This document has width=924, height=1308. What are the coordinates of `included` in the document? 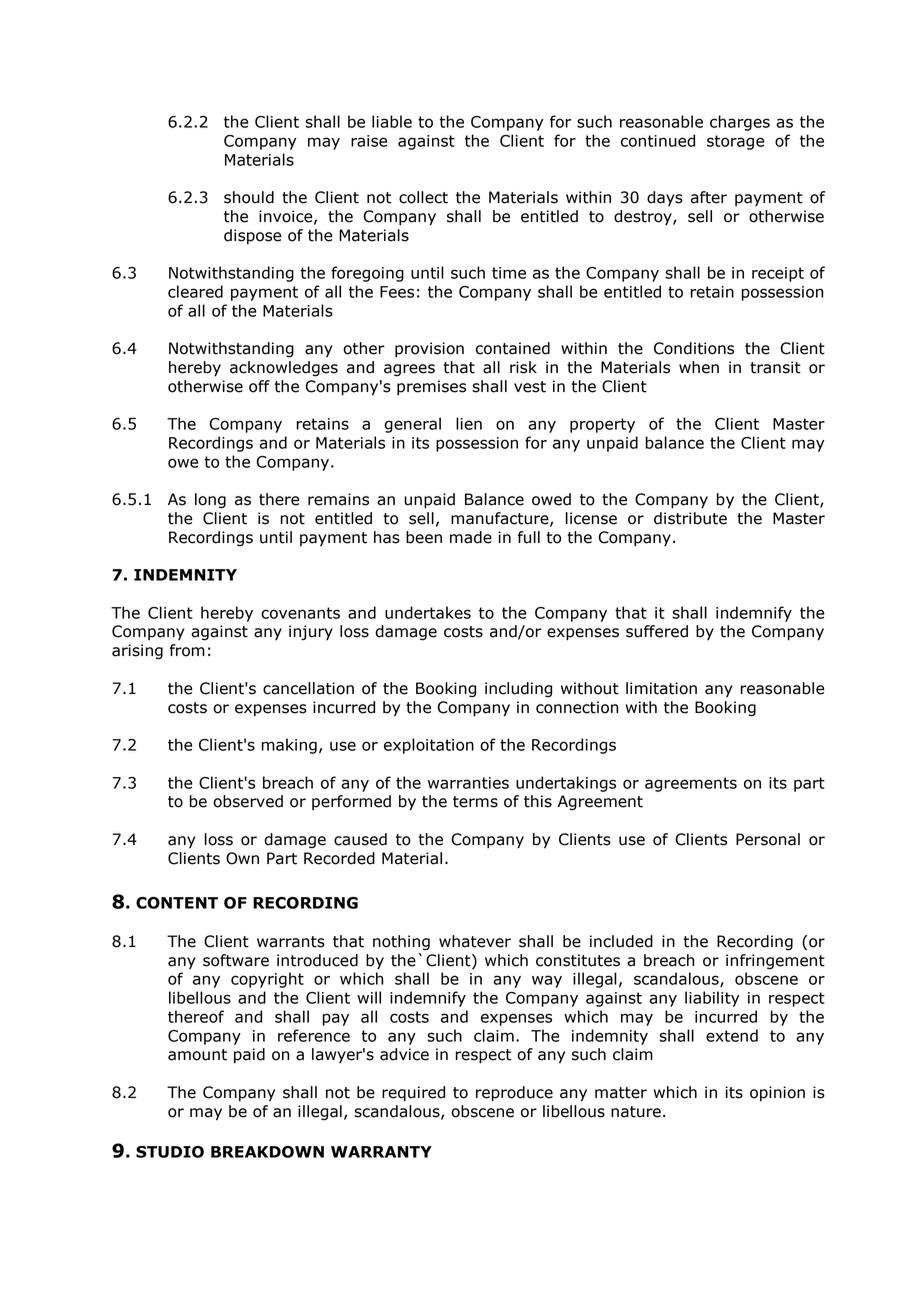 It's located at (621, 941).
